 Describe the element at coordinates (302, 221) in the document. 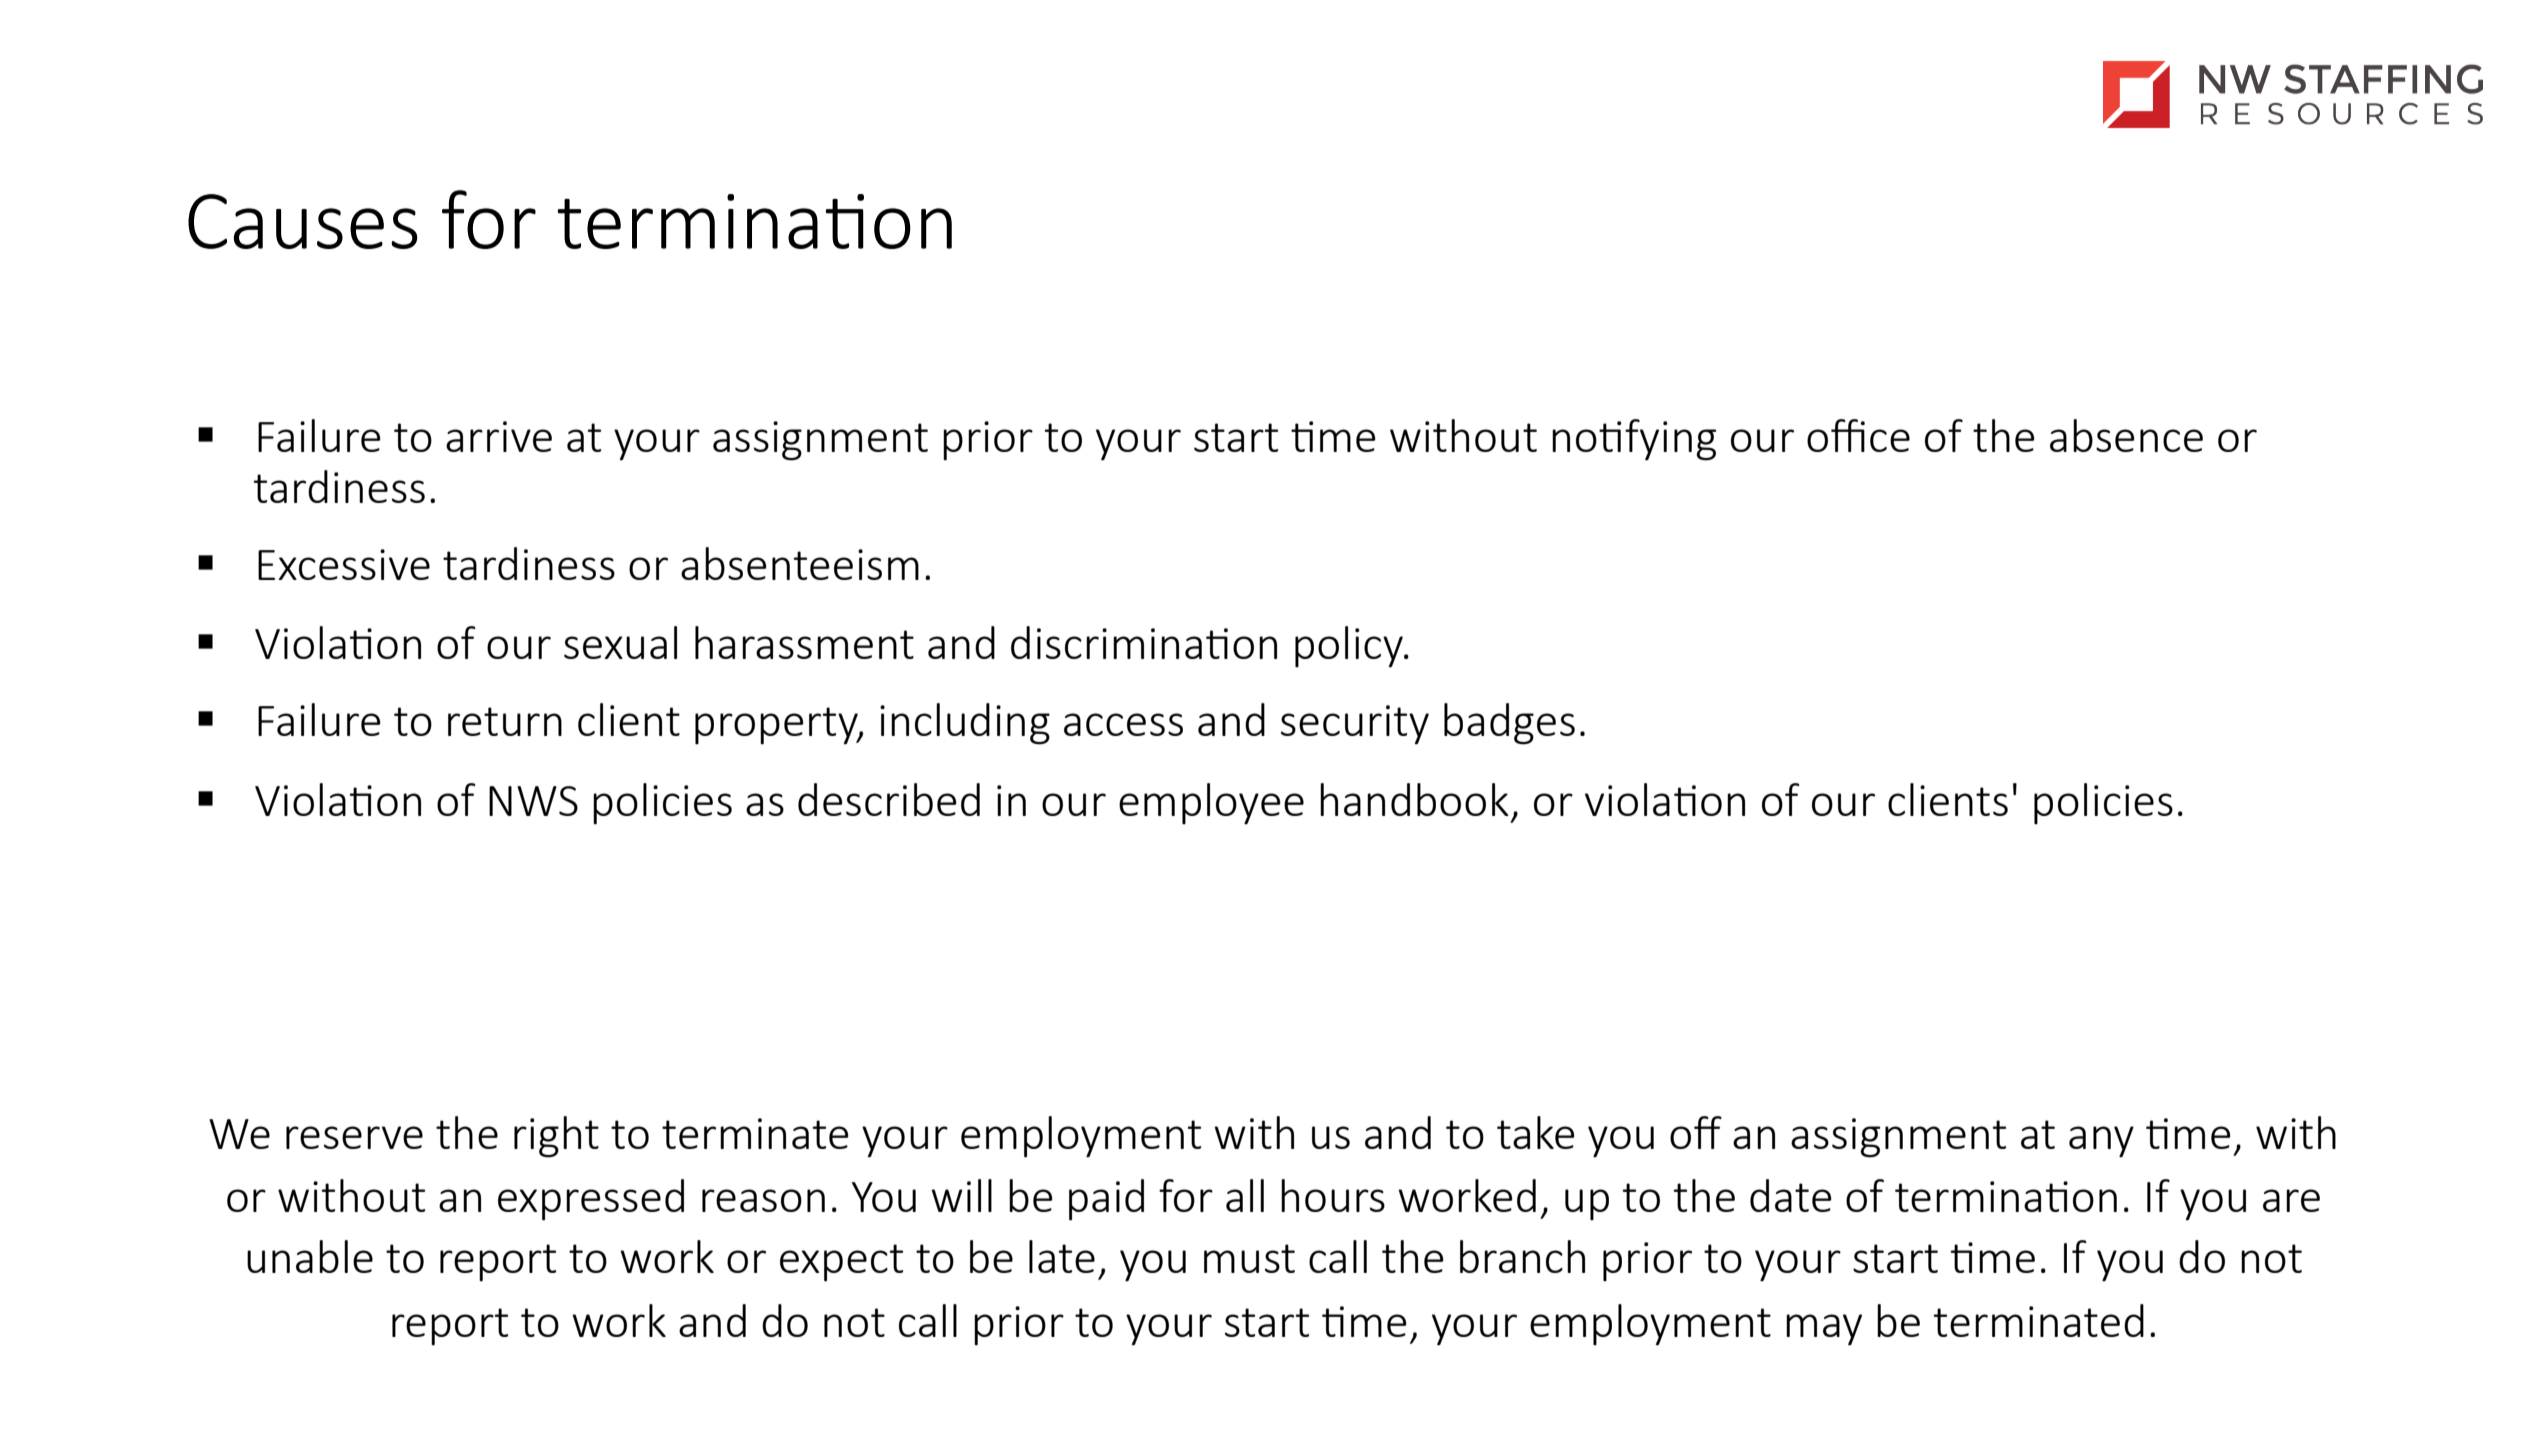

I see `Causes` at that location.
